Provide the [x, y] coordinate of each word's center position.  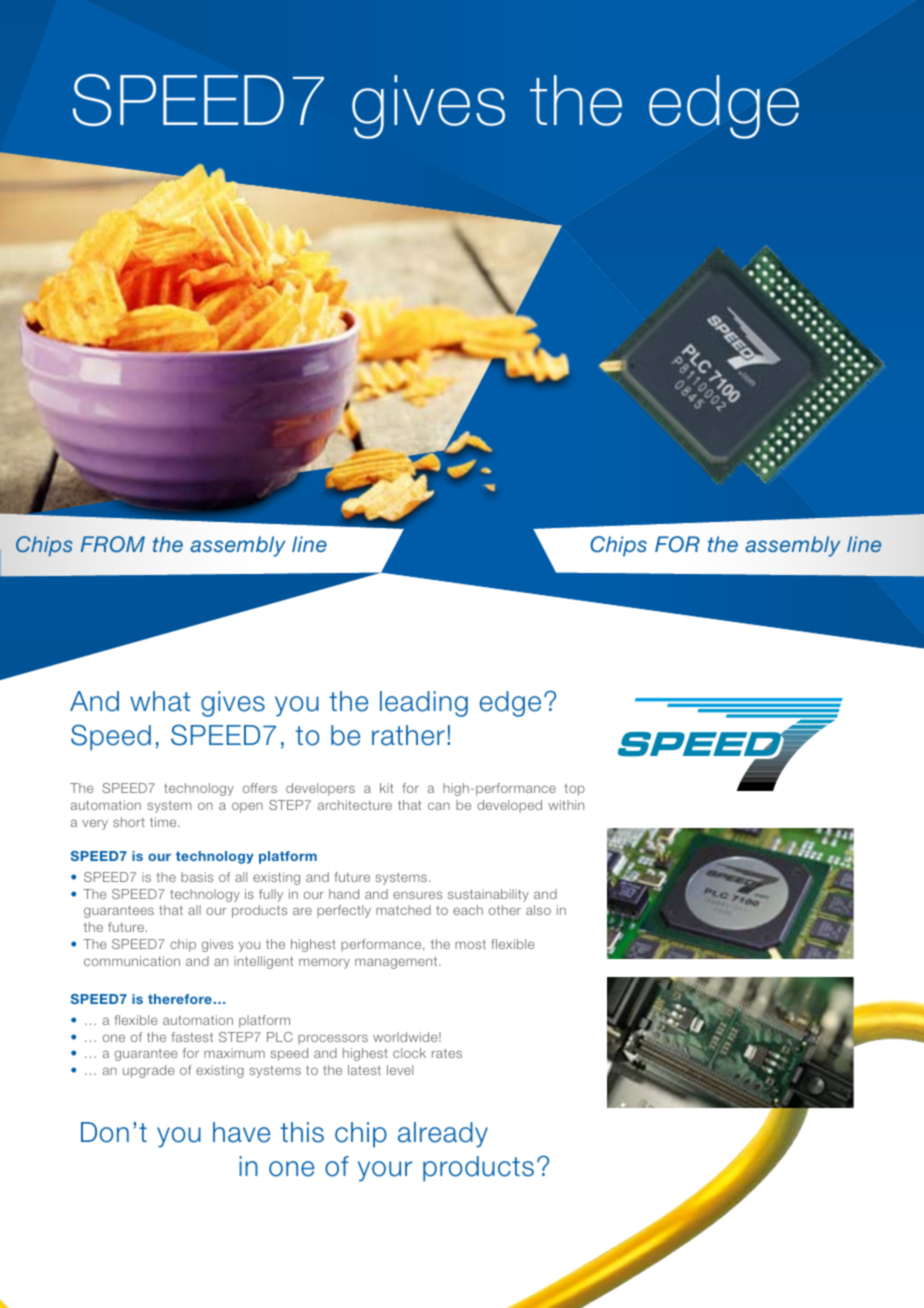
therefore [180, 999]
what [160, 701]
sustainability [488, 895]
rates [447, 1053]
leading [424, 704]
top [574, 790]
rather [408, 735]
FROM [113, 544]
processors [333, 1039]
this [302, 1132]
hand [344, 894]
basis [197, 877]
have [241, 1132]
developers [320, 789]
